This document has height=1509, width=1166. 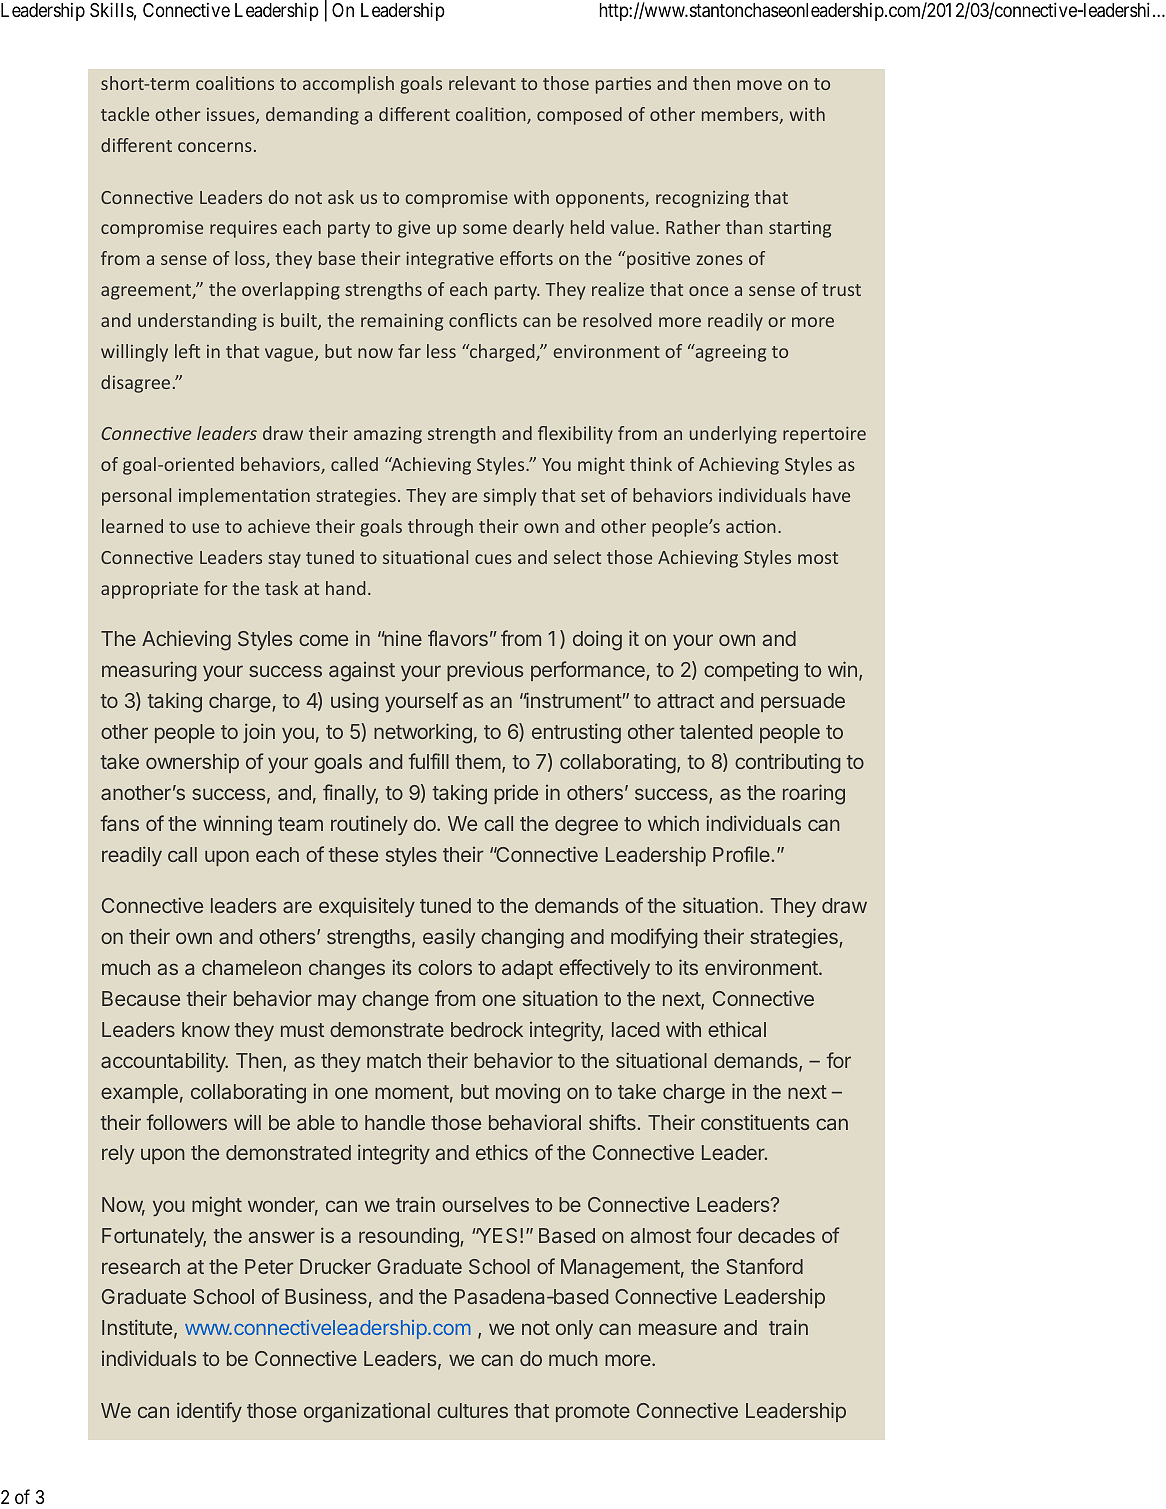 I want to click on identify, so click(x=209, y=1412).
